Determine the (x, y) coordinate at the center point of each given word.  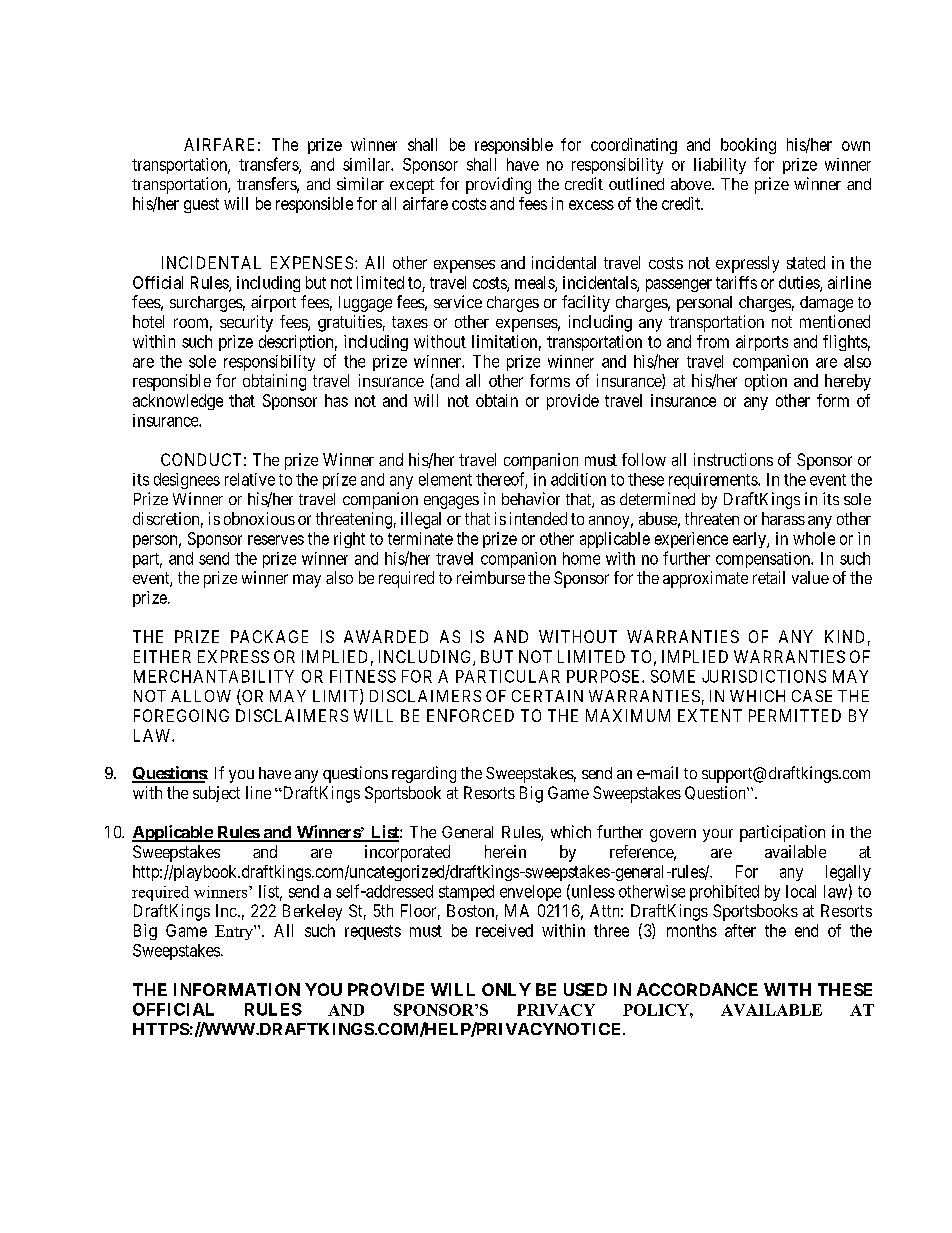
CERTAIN (547, 696)
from (713, 341)
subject (216, 794)
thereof (501, 480)
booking (748, 146)
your (718, 835)
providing (498, 185)
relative (250, 479)
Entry (235, 932)
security (246, 323)
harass (783, 518)
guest (201, 205)
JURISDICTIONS (764, 676)
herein (505, 851)
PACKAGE (269, 636)
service (458, 301)
